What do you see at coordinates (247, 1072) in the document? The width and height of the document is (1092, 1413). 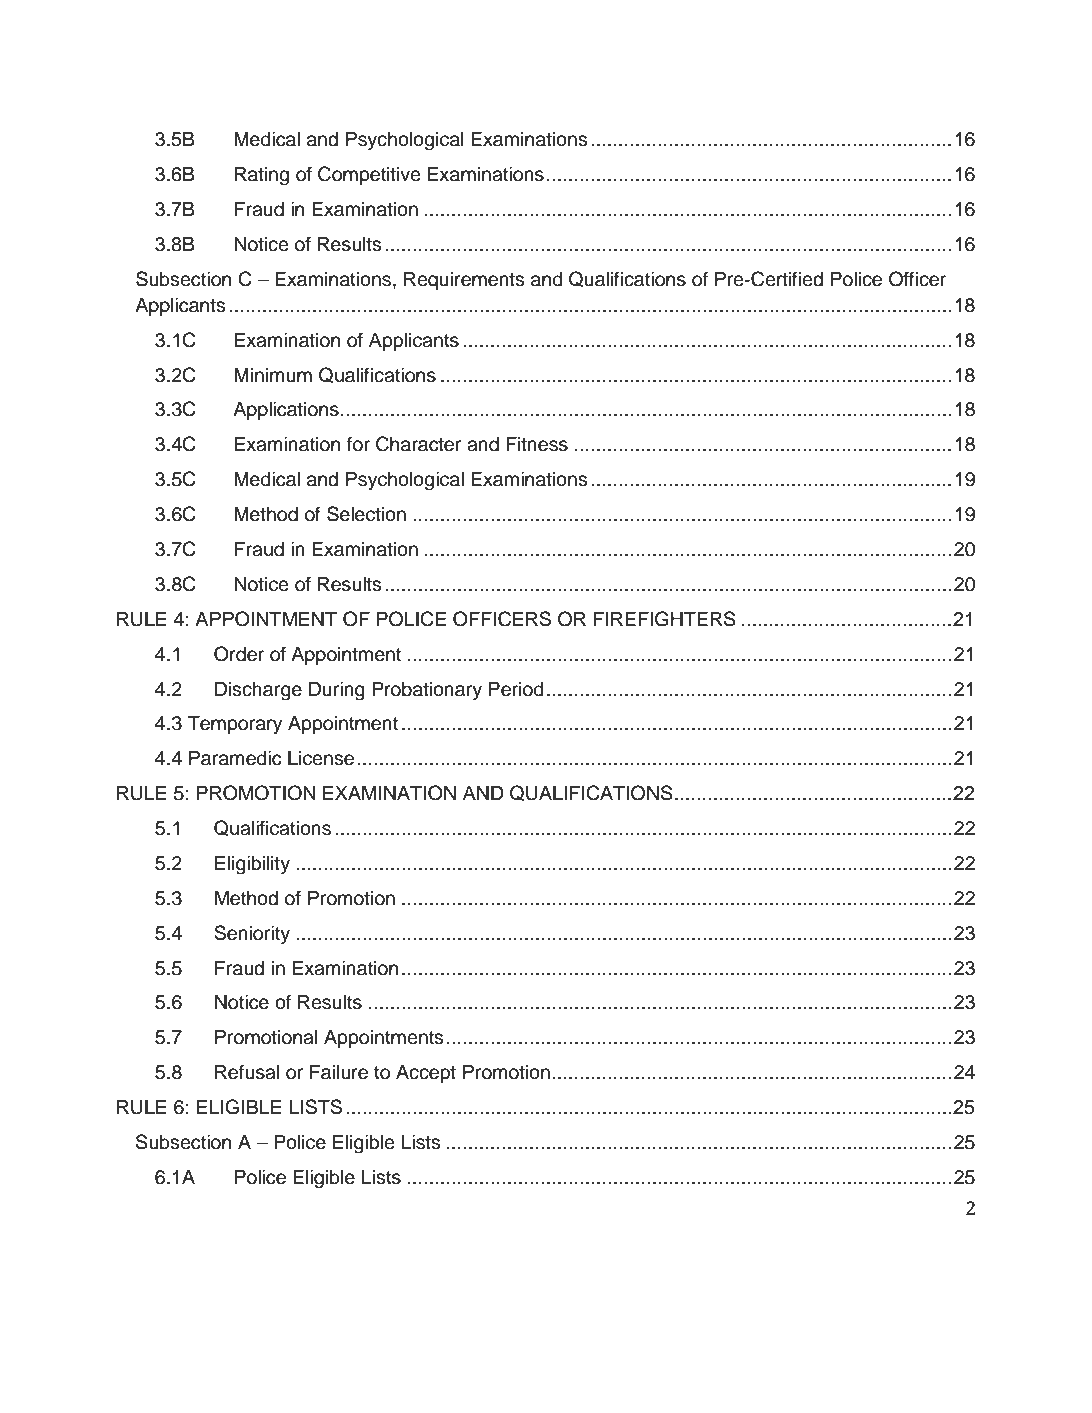 I see `Refusal` at bounding box center [247, 1072].
